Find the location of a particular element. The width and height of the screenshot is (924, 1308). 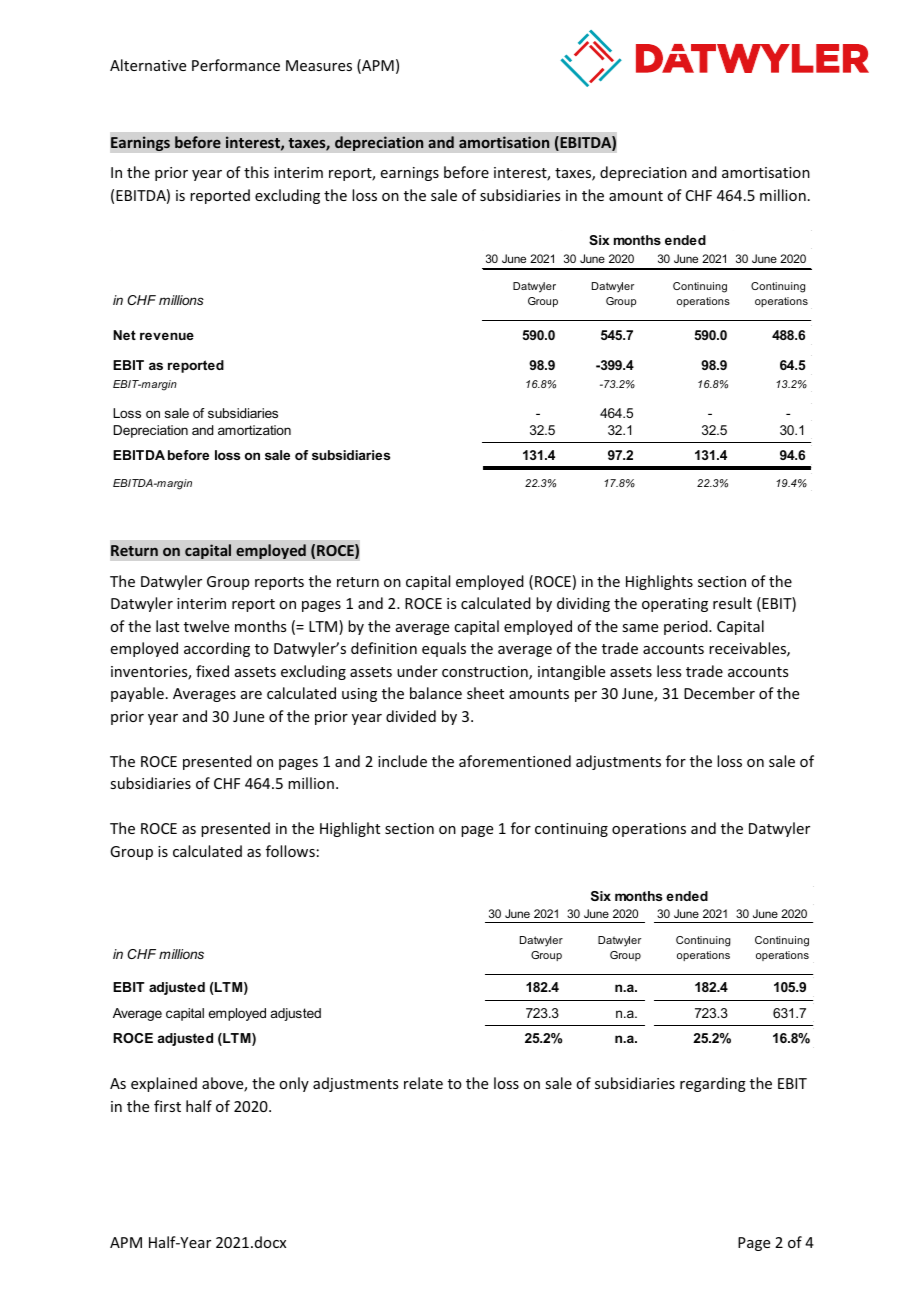

revenue is located at coordinates (167, 336).
